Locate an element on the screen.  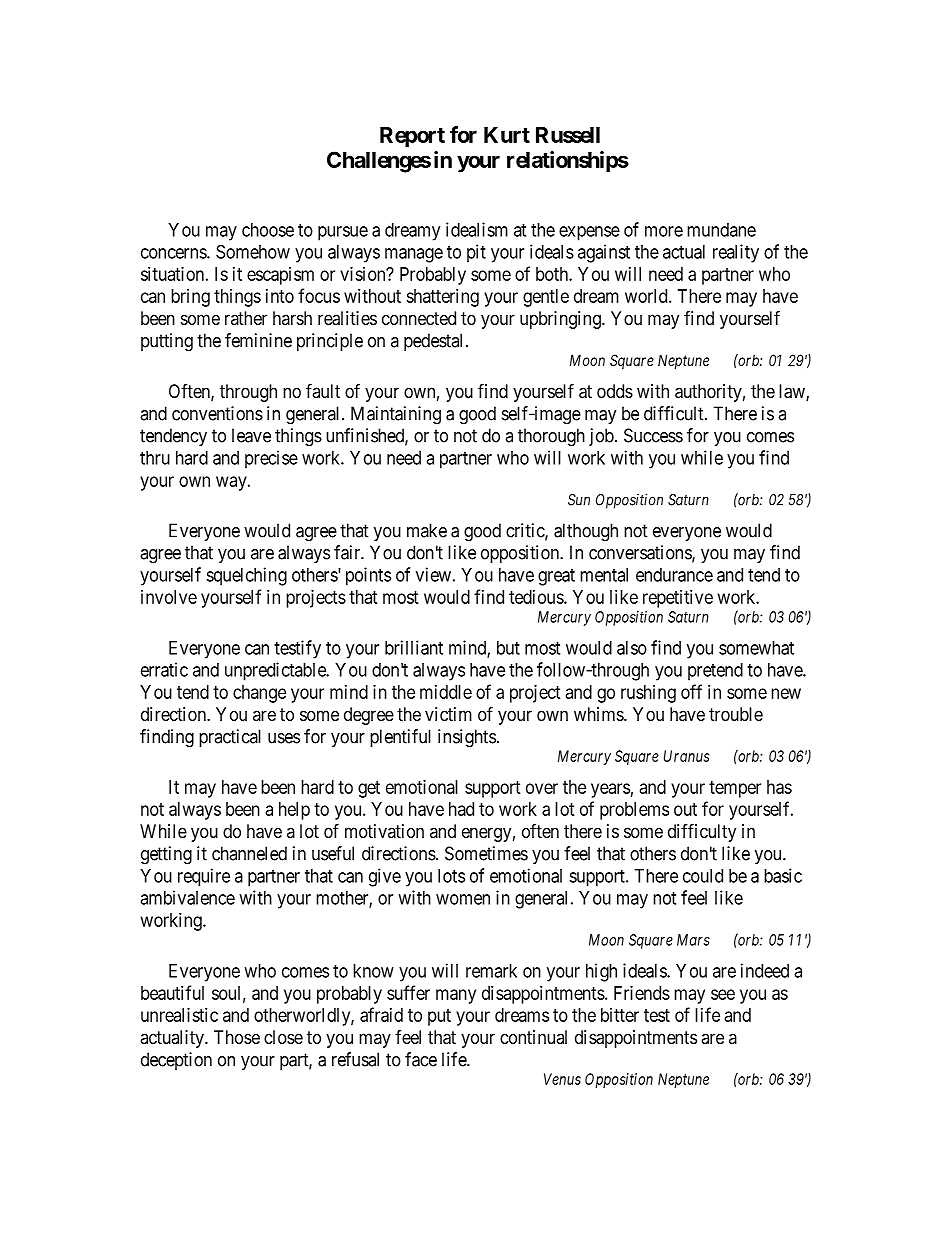
tedious is located at coordinates (537, 597).
